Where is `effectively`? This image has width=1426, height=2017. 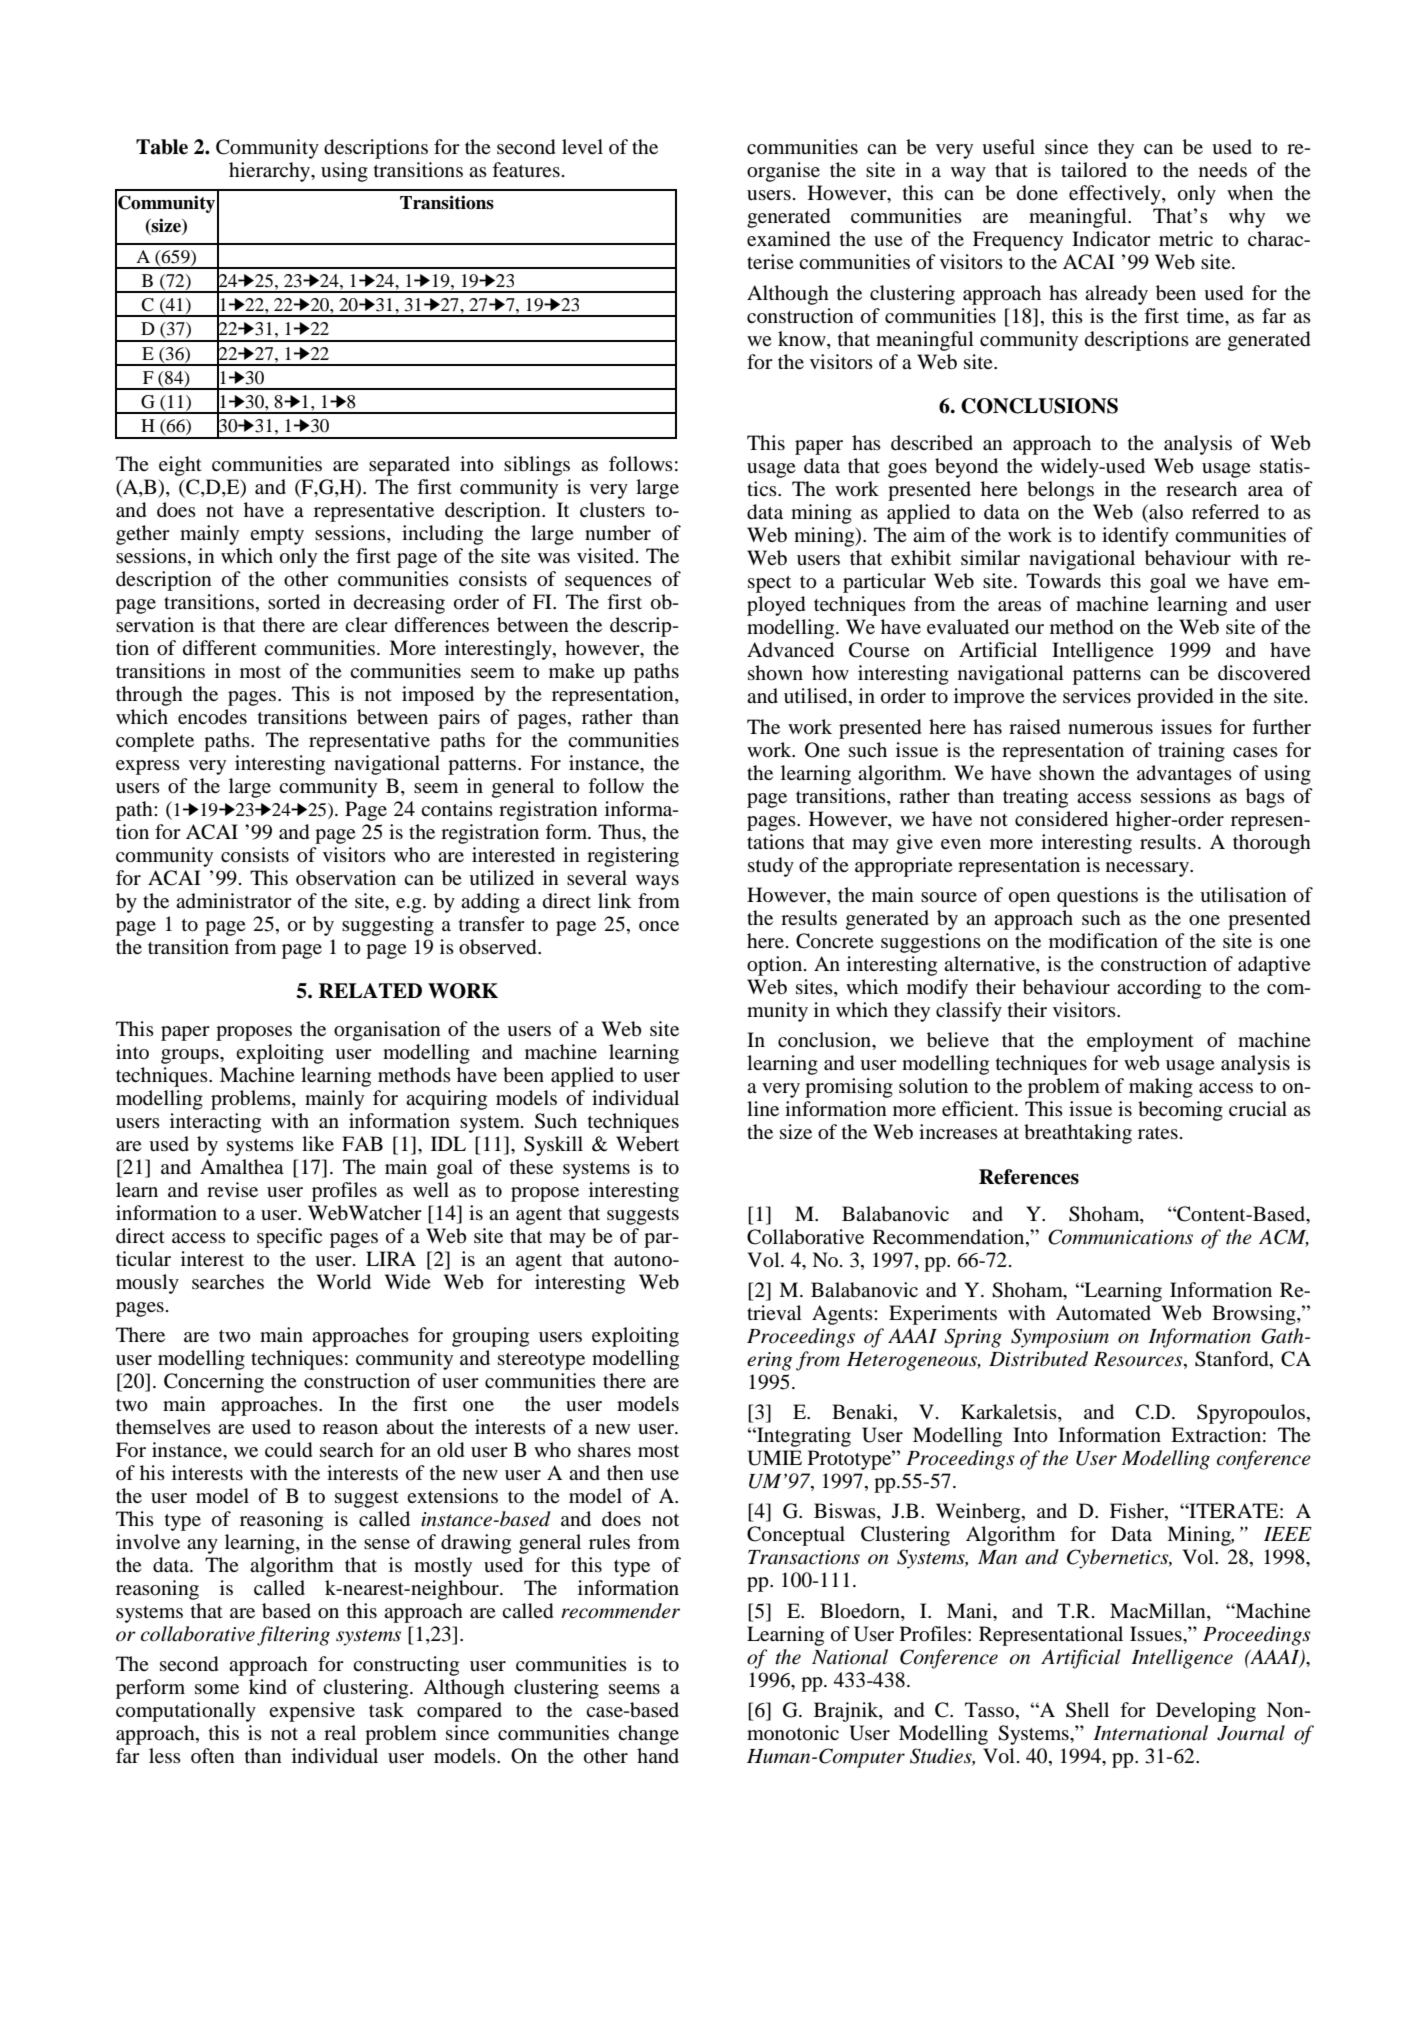 effectively is located at coordinates (1116, 195).
